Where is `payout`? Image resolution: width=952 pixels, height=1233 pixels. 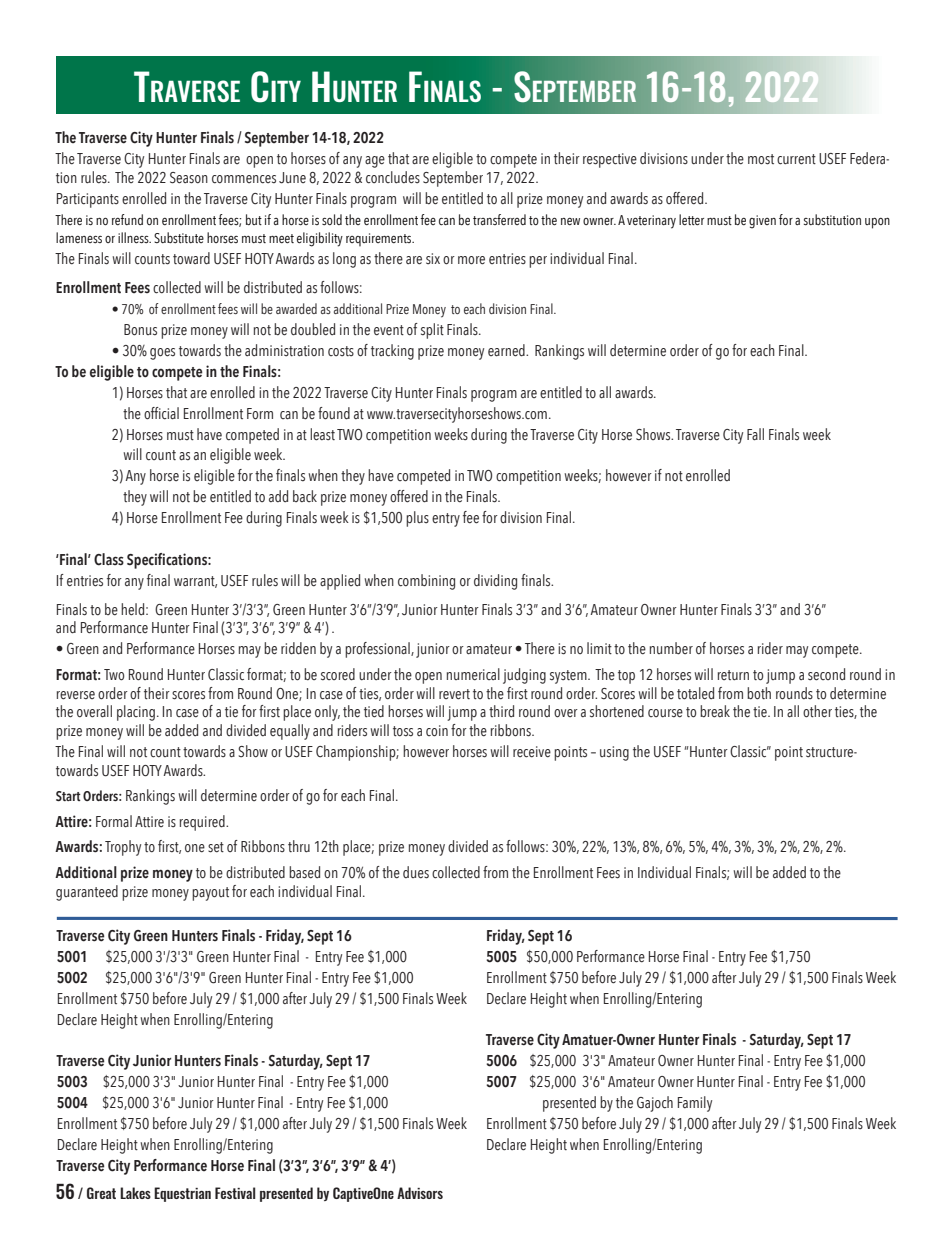 payout is located at coordinates (210, 894).
